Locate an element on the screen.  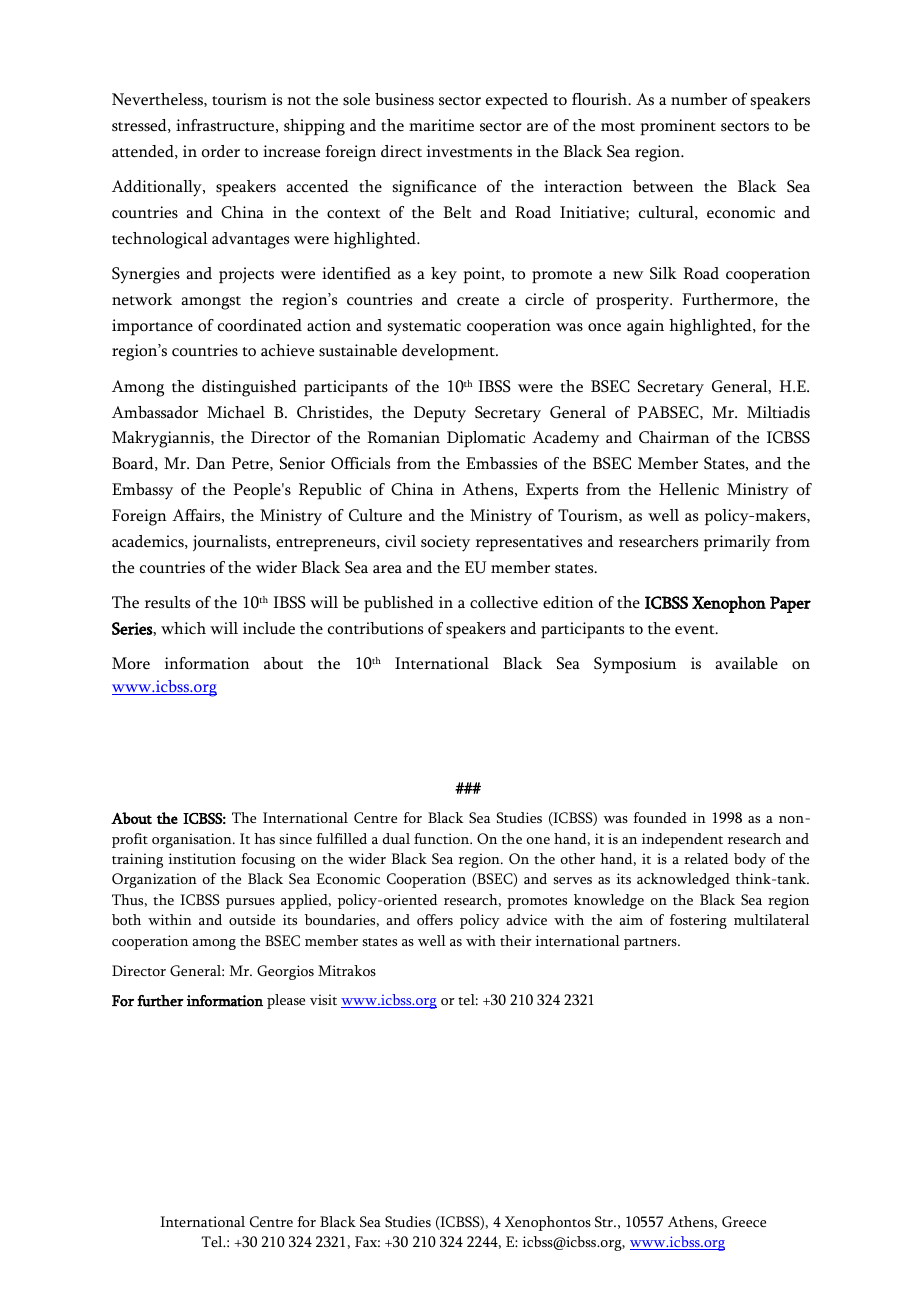
order is located at coordinates (221, 151).
